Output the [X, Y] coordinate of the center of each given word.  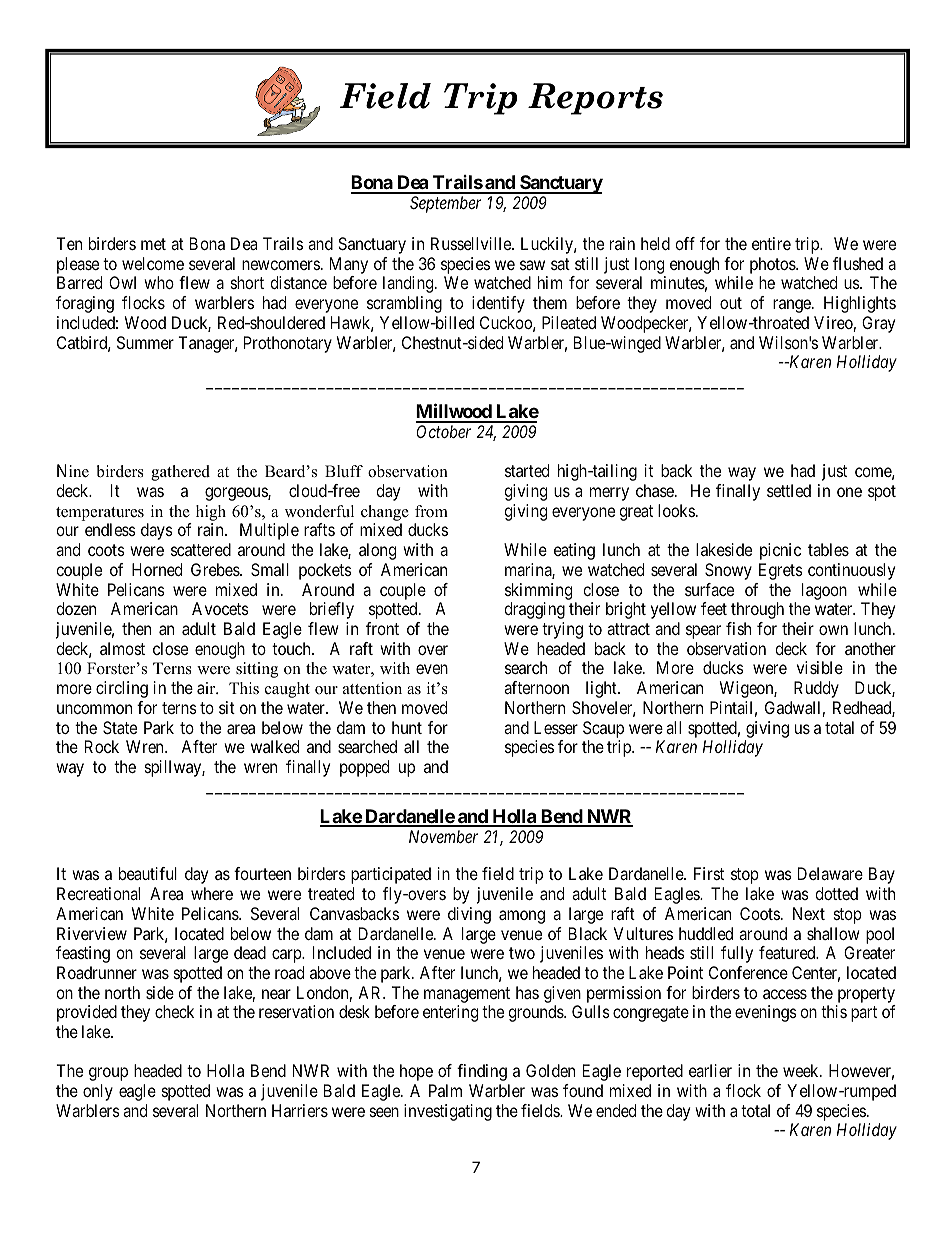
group [108, 1074]
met [153, 244]
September [445, 204]
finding [482, 1072]
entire [771, 243]
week [802, 1070]
